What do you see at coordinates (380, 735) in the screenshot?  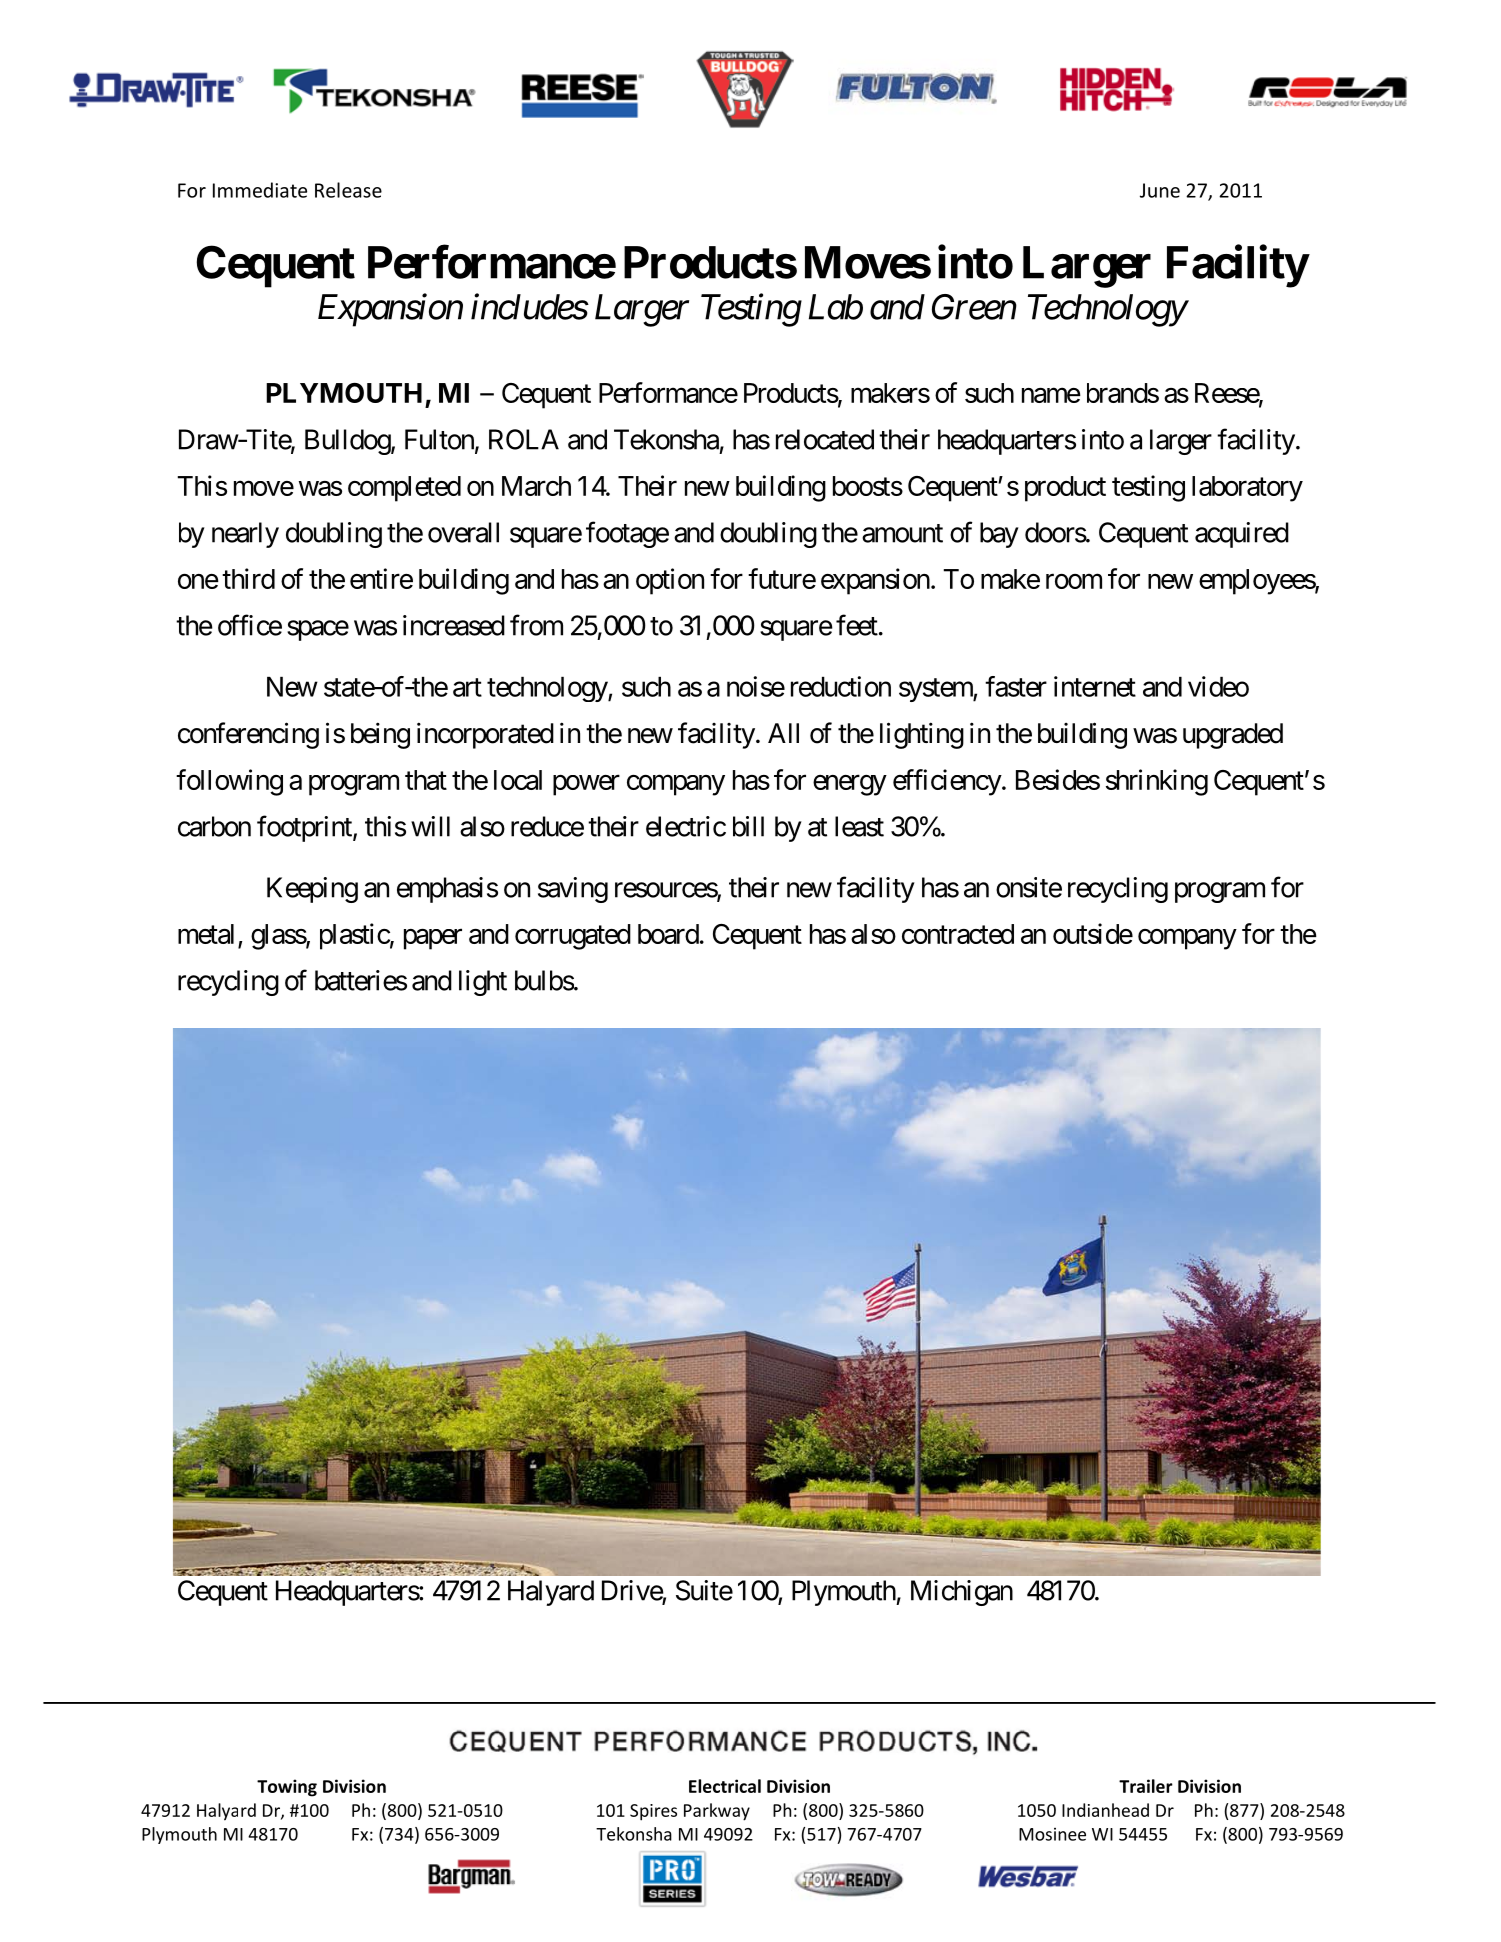 I see `being` at bounding box center [380, 735].
